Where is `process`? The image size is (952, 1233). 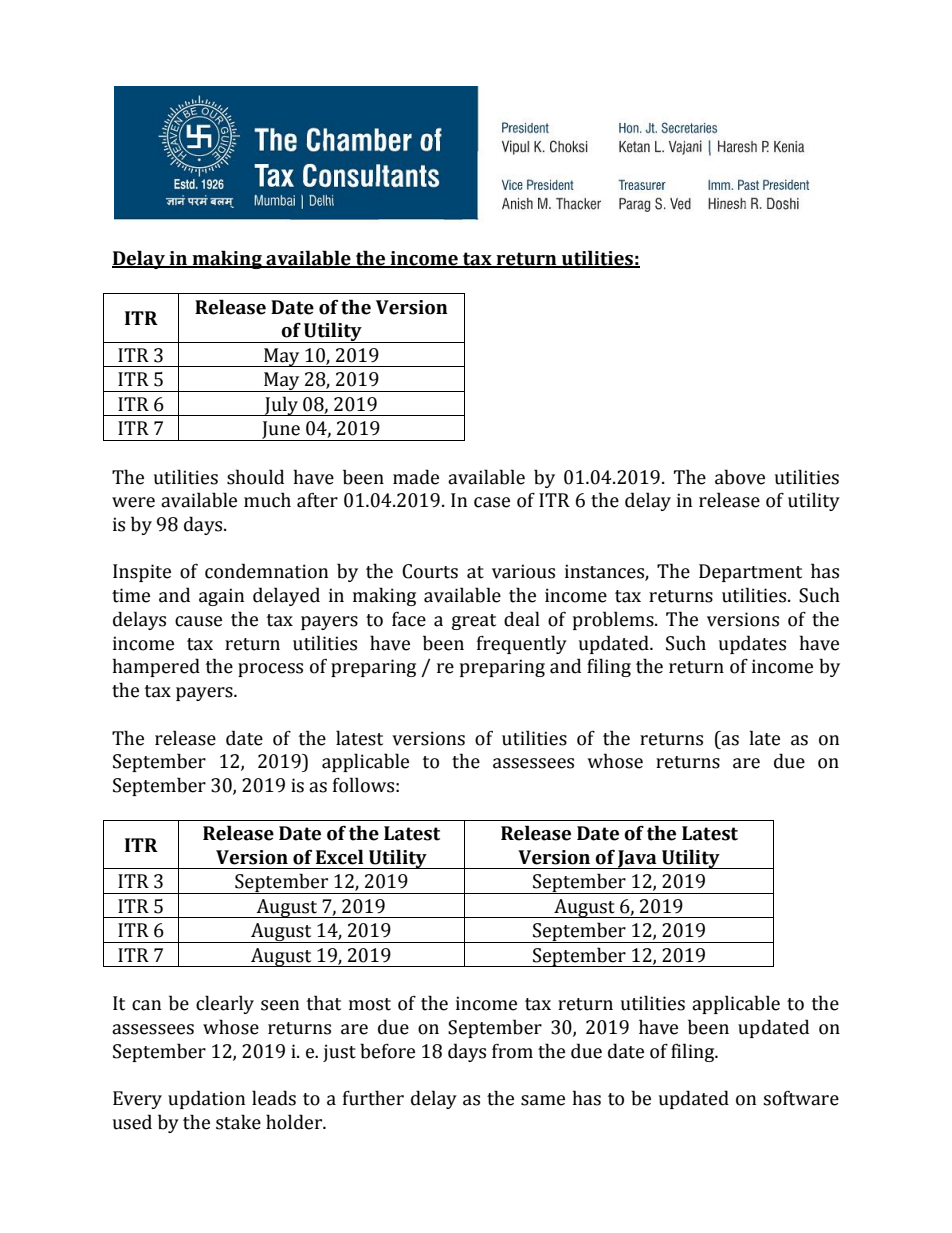
process is located at coordinates (270, 670).
